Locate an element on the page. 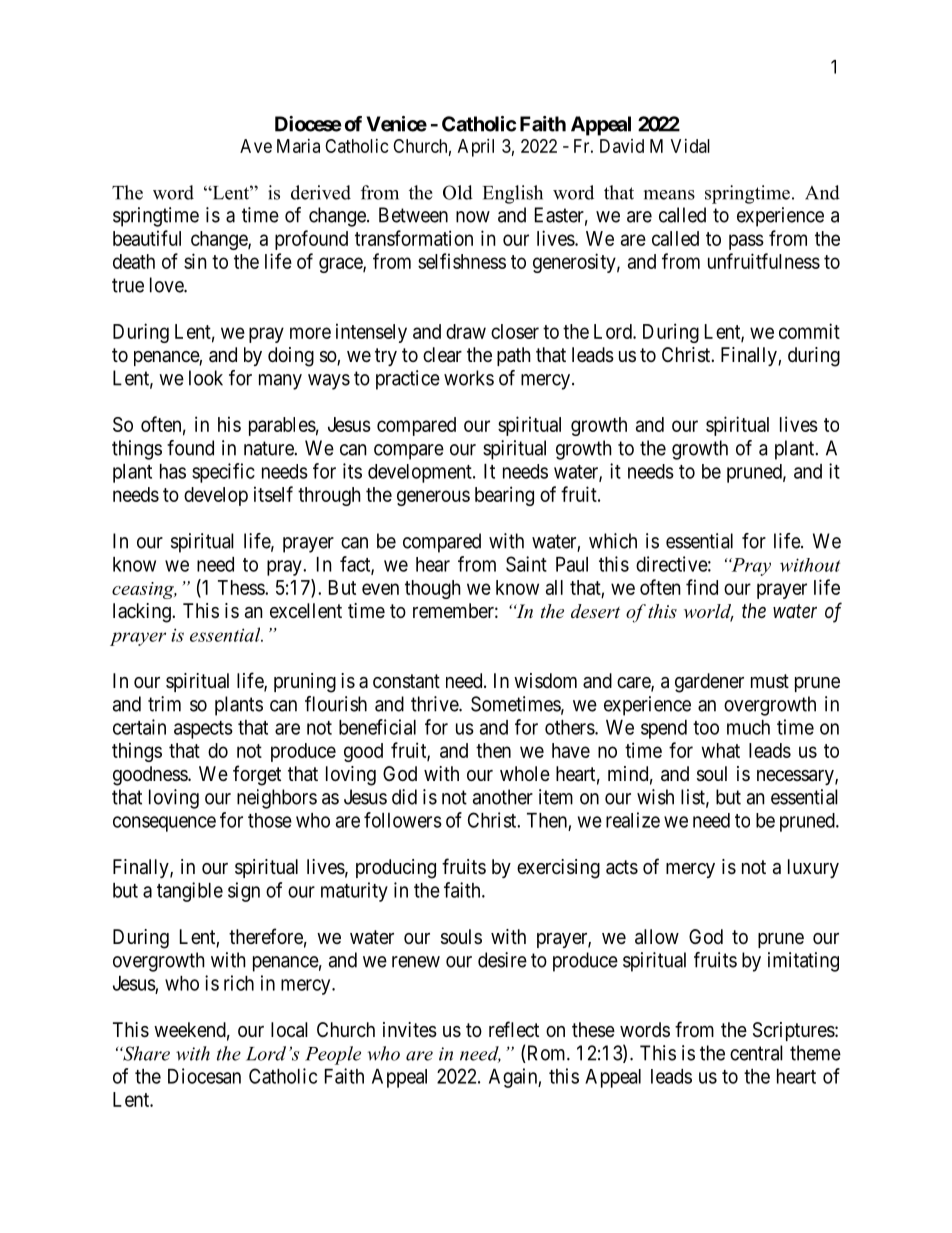 The width and height of the page is (952, 1233). Maria is located at coordinates (298, 146).
